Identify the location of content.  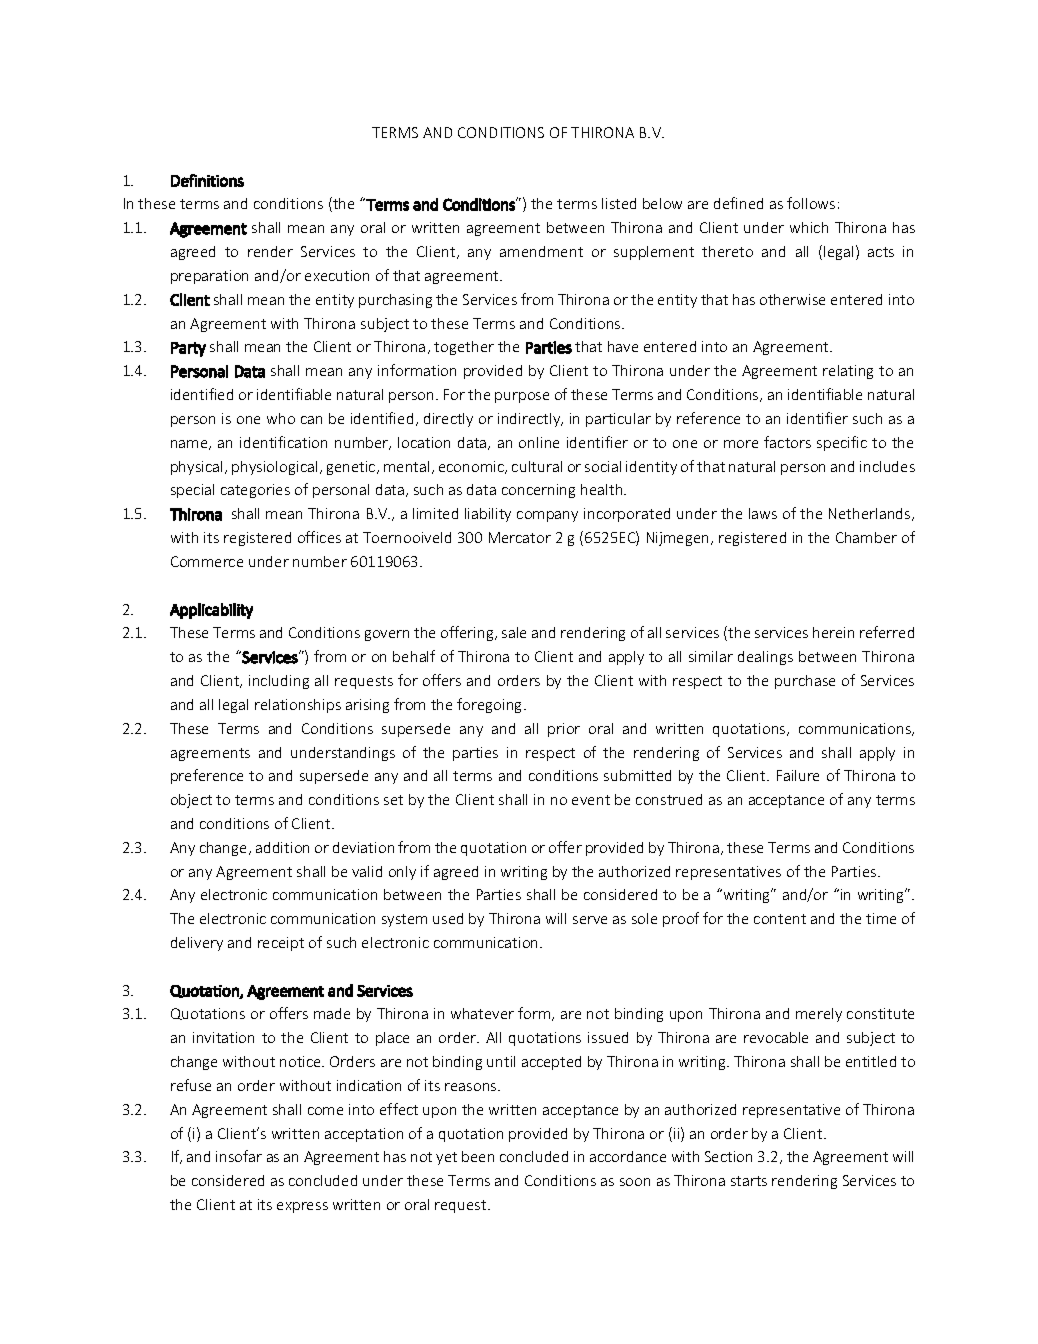
(780, 919).
